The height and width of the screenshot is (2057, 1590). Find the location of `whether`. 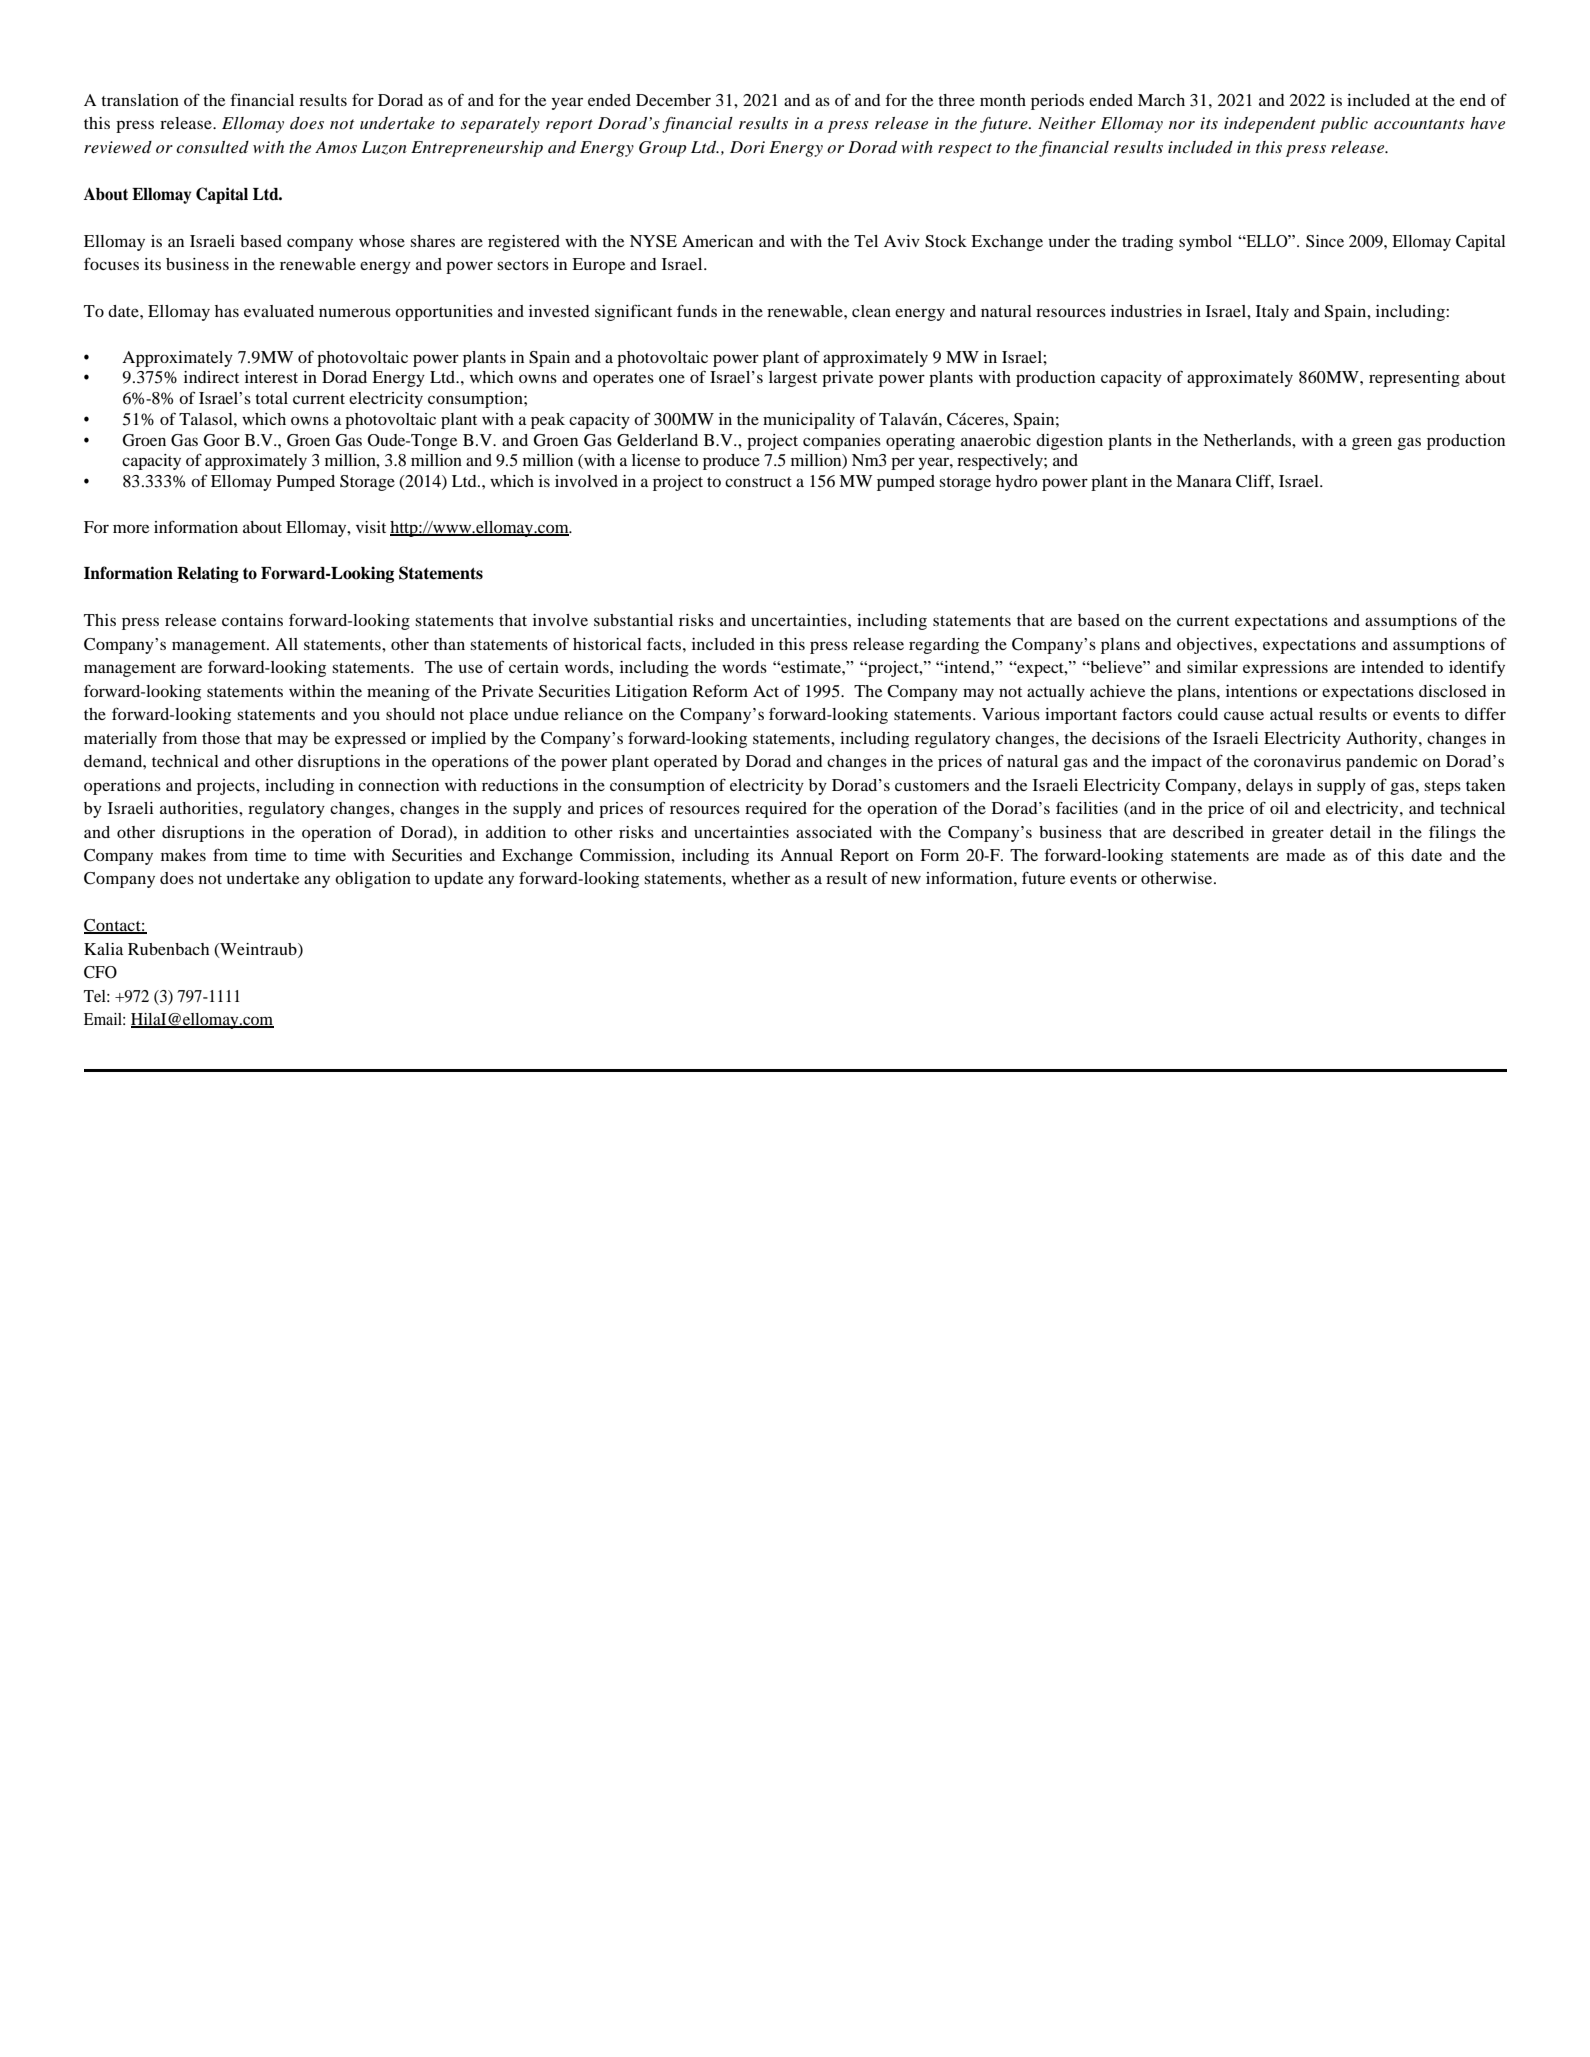

whether is located at coordinates (760, 878).
